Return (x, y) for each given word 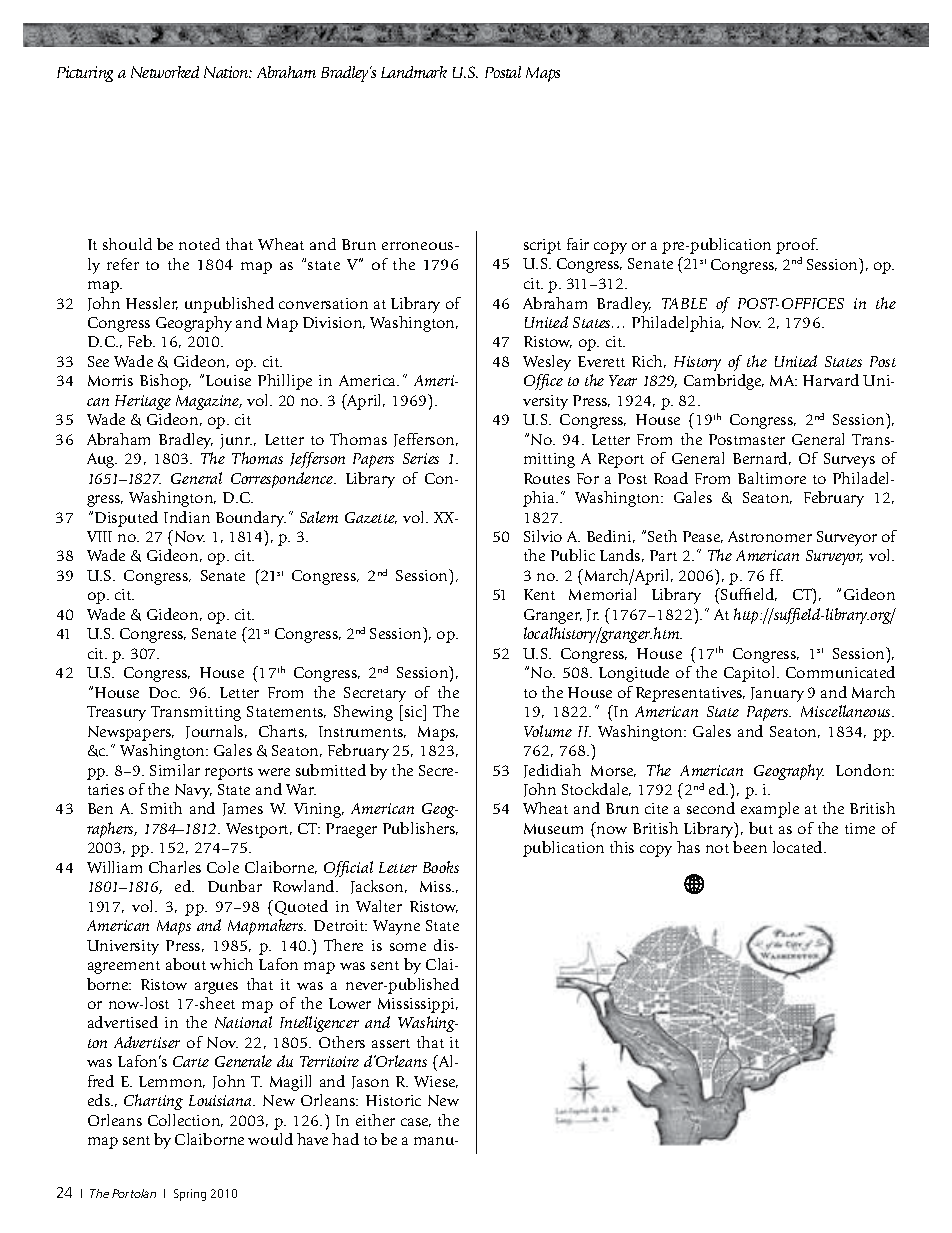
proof (797, 246)
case (416, 1122)
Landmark (414, 72)
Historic (393, 1100)
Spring (190, 1195)
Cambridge (724, 382)
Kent (539, 594)
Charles (175, 867)
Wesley (547, 363)
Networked (165, 72)
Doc (164, 692)
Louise (228, 380)
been (750, 847)
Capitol (751, 674)
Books (441, 867)
